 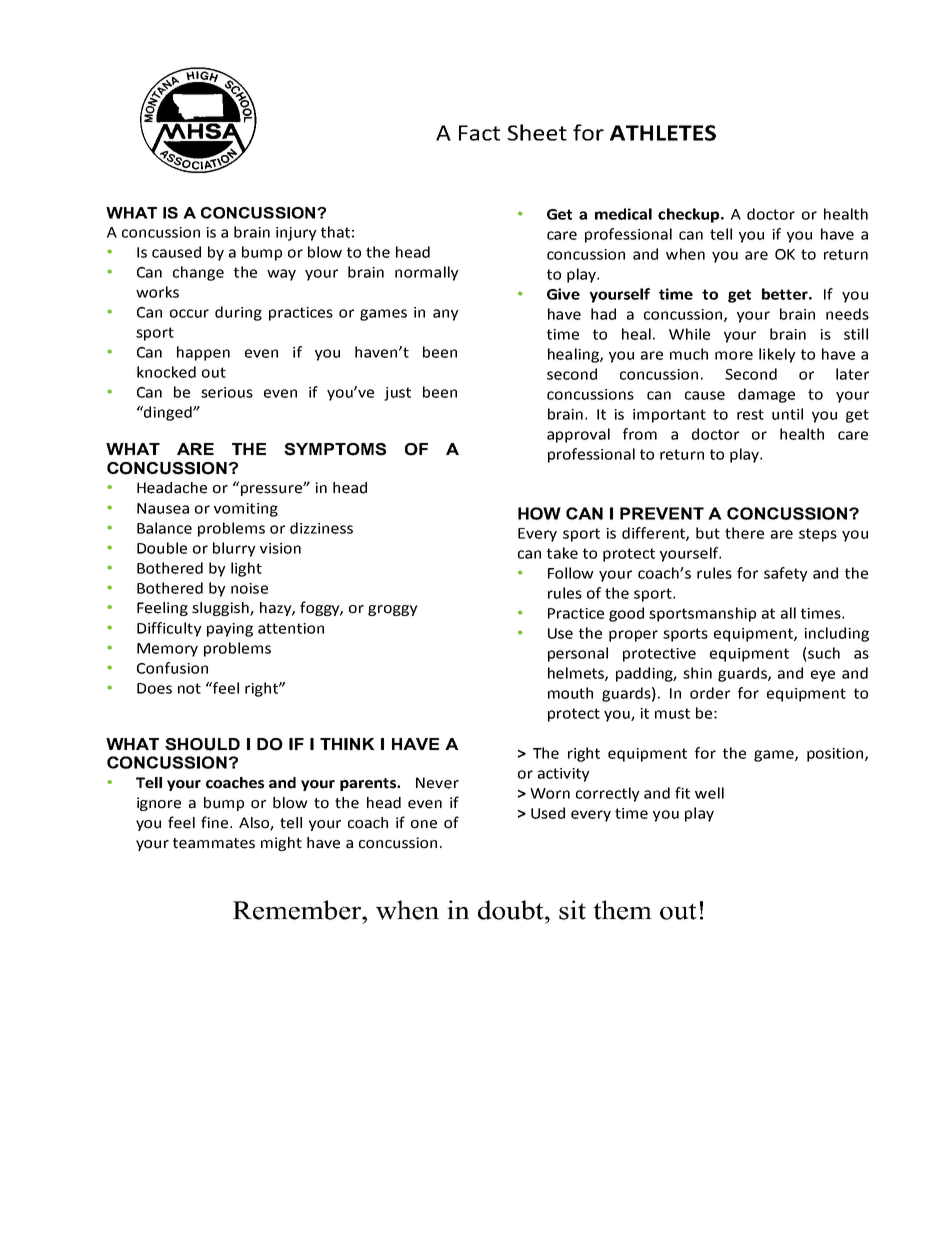 What do you see at coordinates (246, 510) in the screenshot?
I see `vomiting` at bounding box center [246, 510].
